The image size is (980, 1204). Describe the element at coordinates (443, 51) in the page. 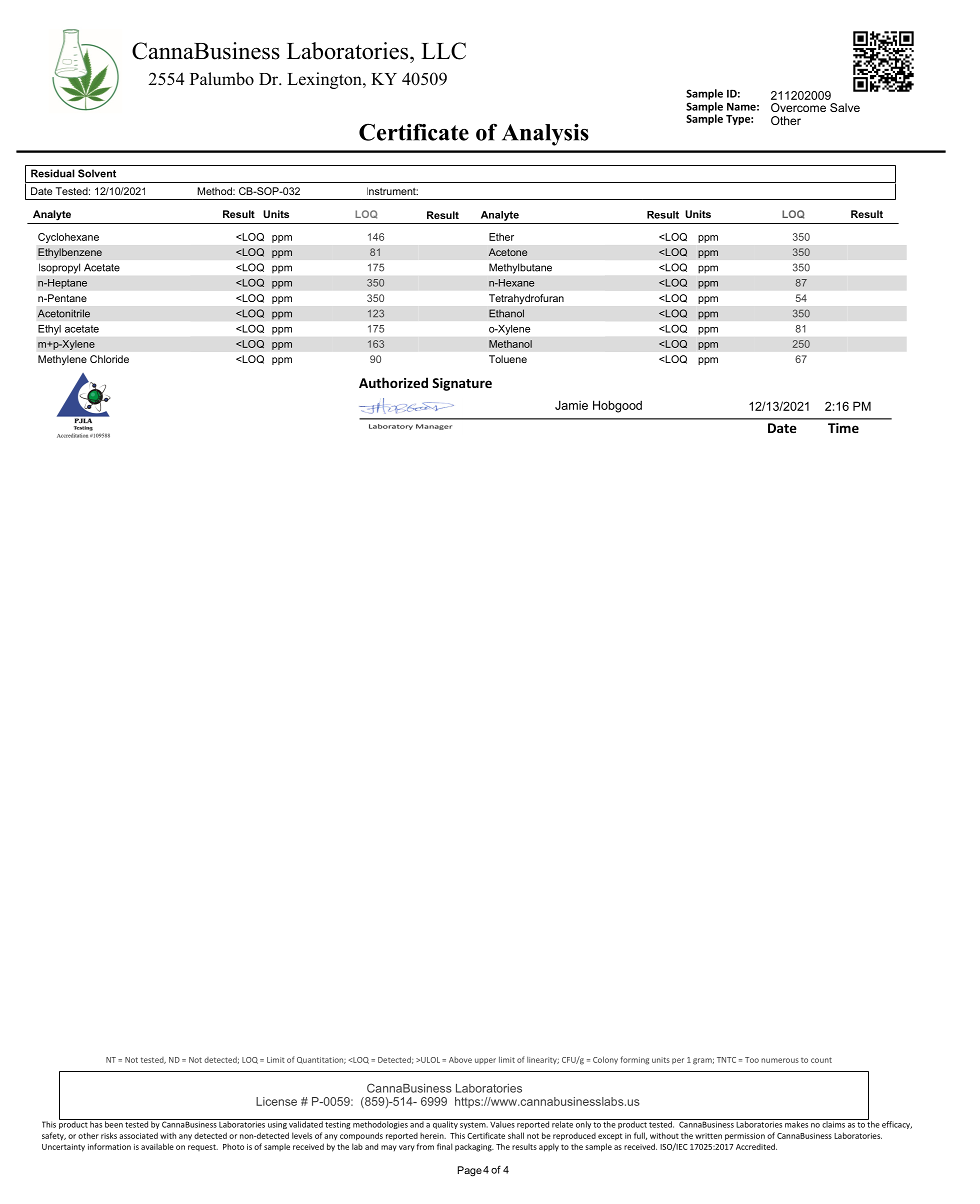

I see `LLC` at that location.
